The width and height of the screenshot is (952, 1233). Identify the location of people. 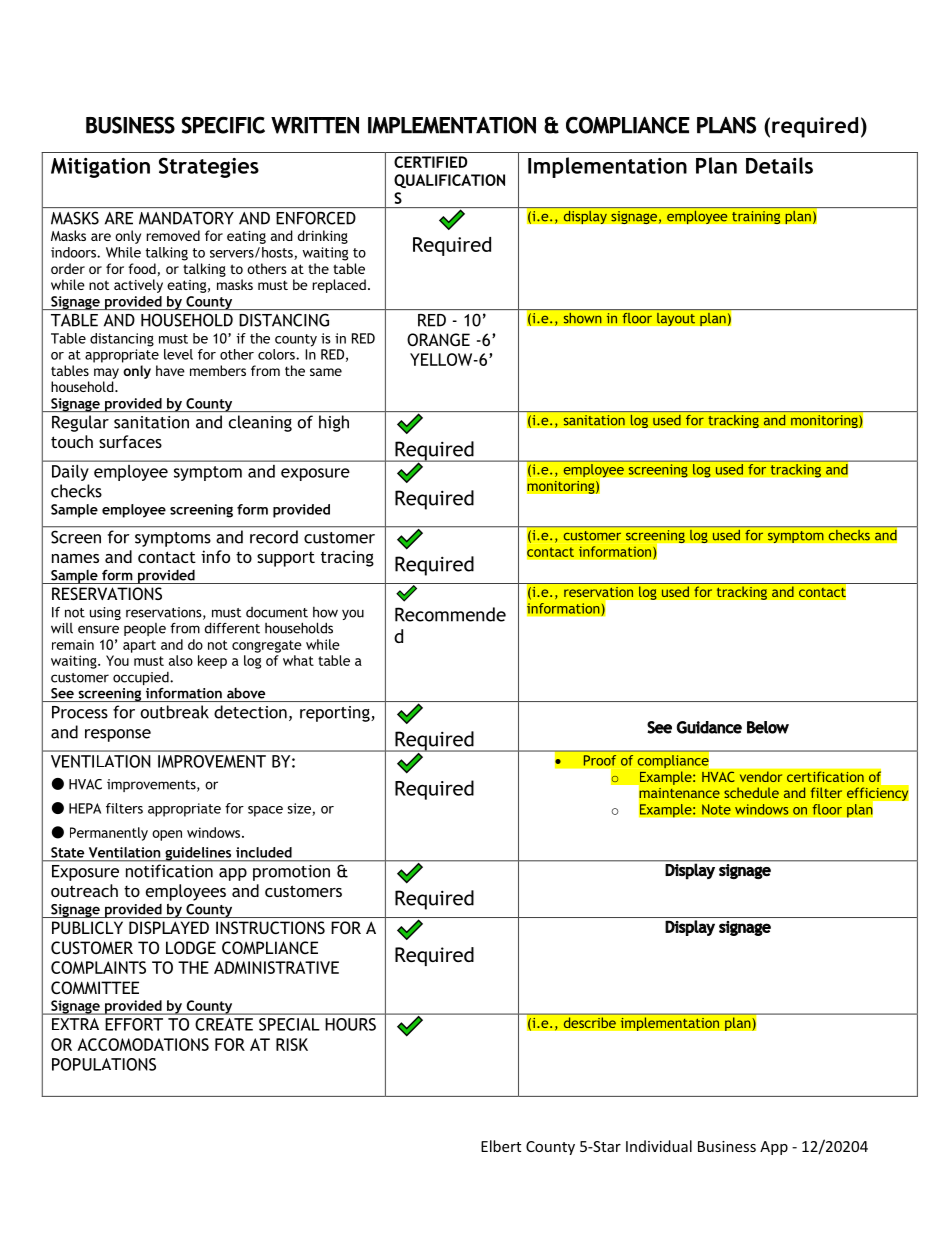
(145, 629).
